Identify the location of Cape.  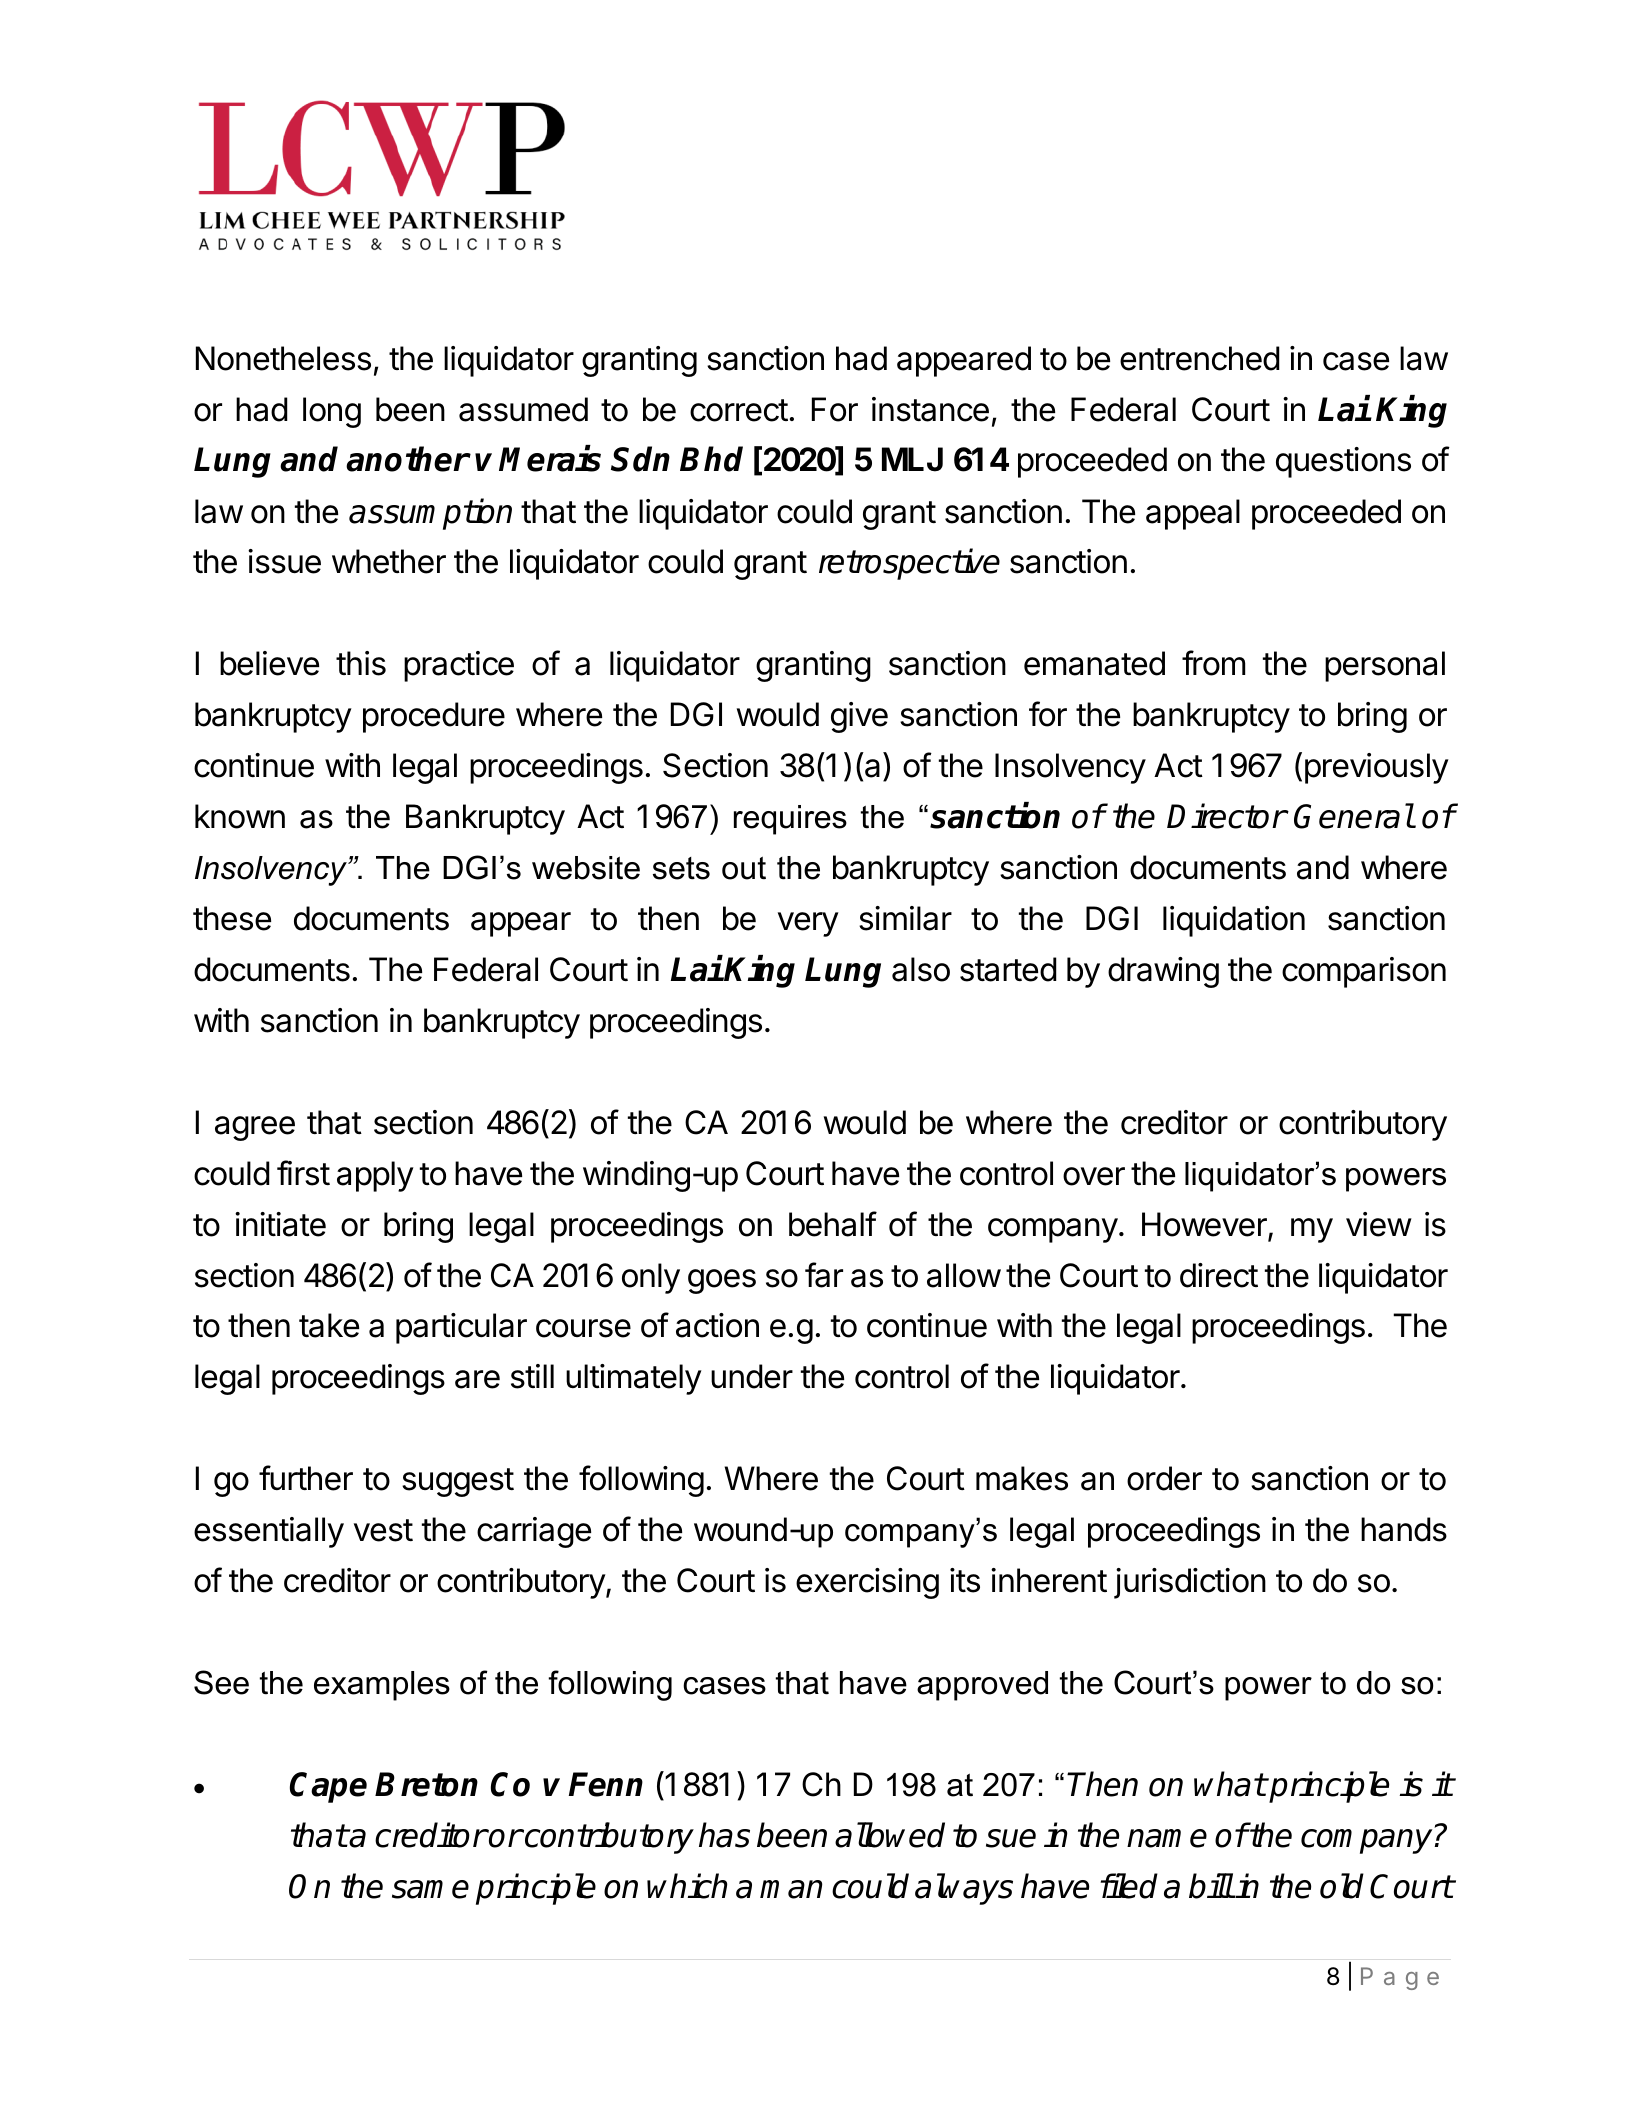
(328, 1787).
